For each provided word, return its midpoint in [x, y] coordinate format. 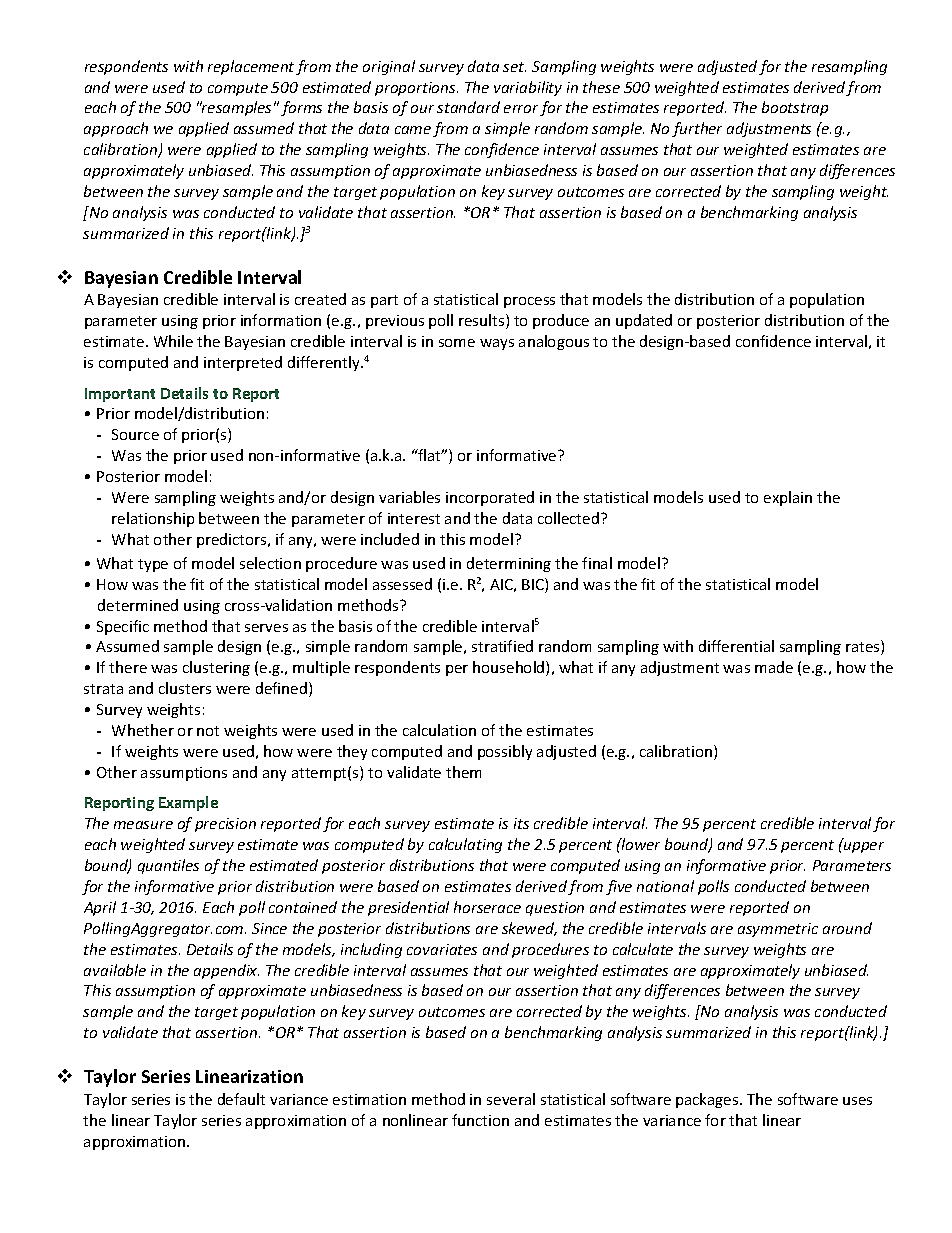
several [511, 1099]
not [208, 731]
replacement [251, 67]
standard [468, 107]
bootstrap [795, 108]
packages [708, 1100]
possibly [505, 752]
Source [135, 434]
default [241, 1099]
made [774, 667]
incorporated [490, 498]
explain [788, 498]
